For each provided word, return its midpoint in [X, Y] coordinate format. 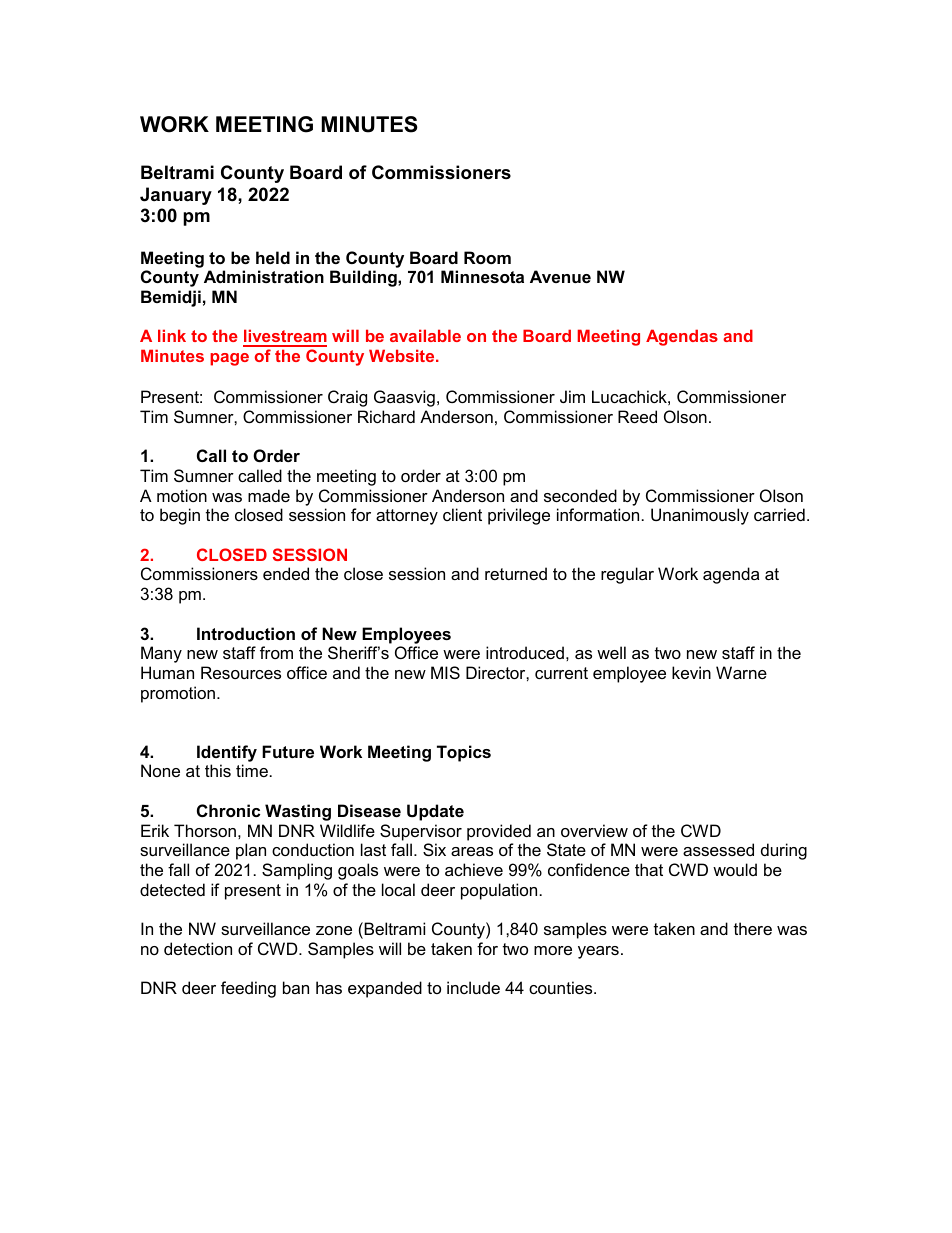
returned [516, 573]
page [229, 359]
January [176, 196]
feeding [248, 989]
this [218, 770]
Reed [637, 416]
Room [487, 257]
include [473, 987]
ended [286, 573]
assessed [718, 849]
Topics [464, 753]
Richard [386, 416]
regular [627, 575]
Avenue [560, 276]
